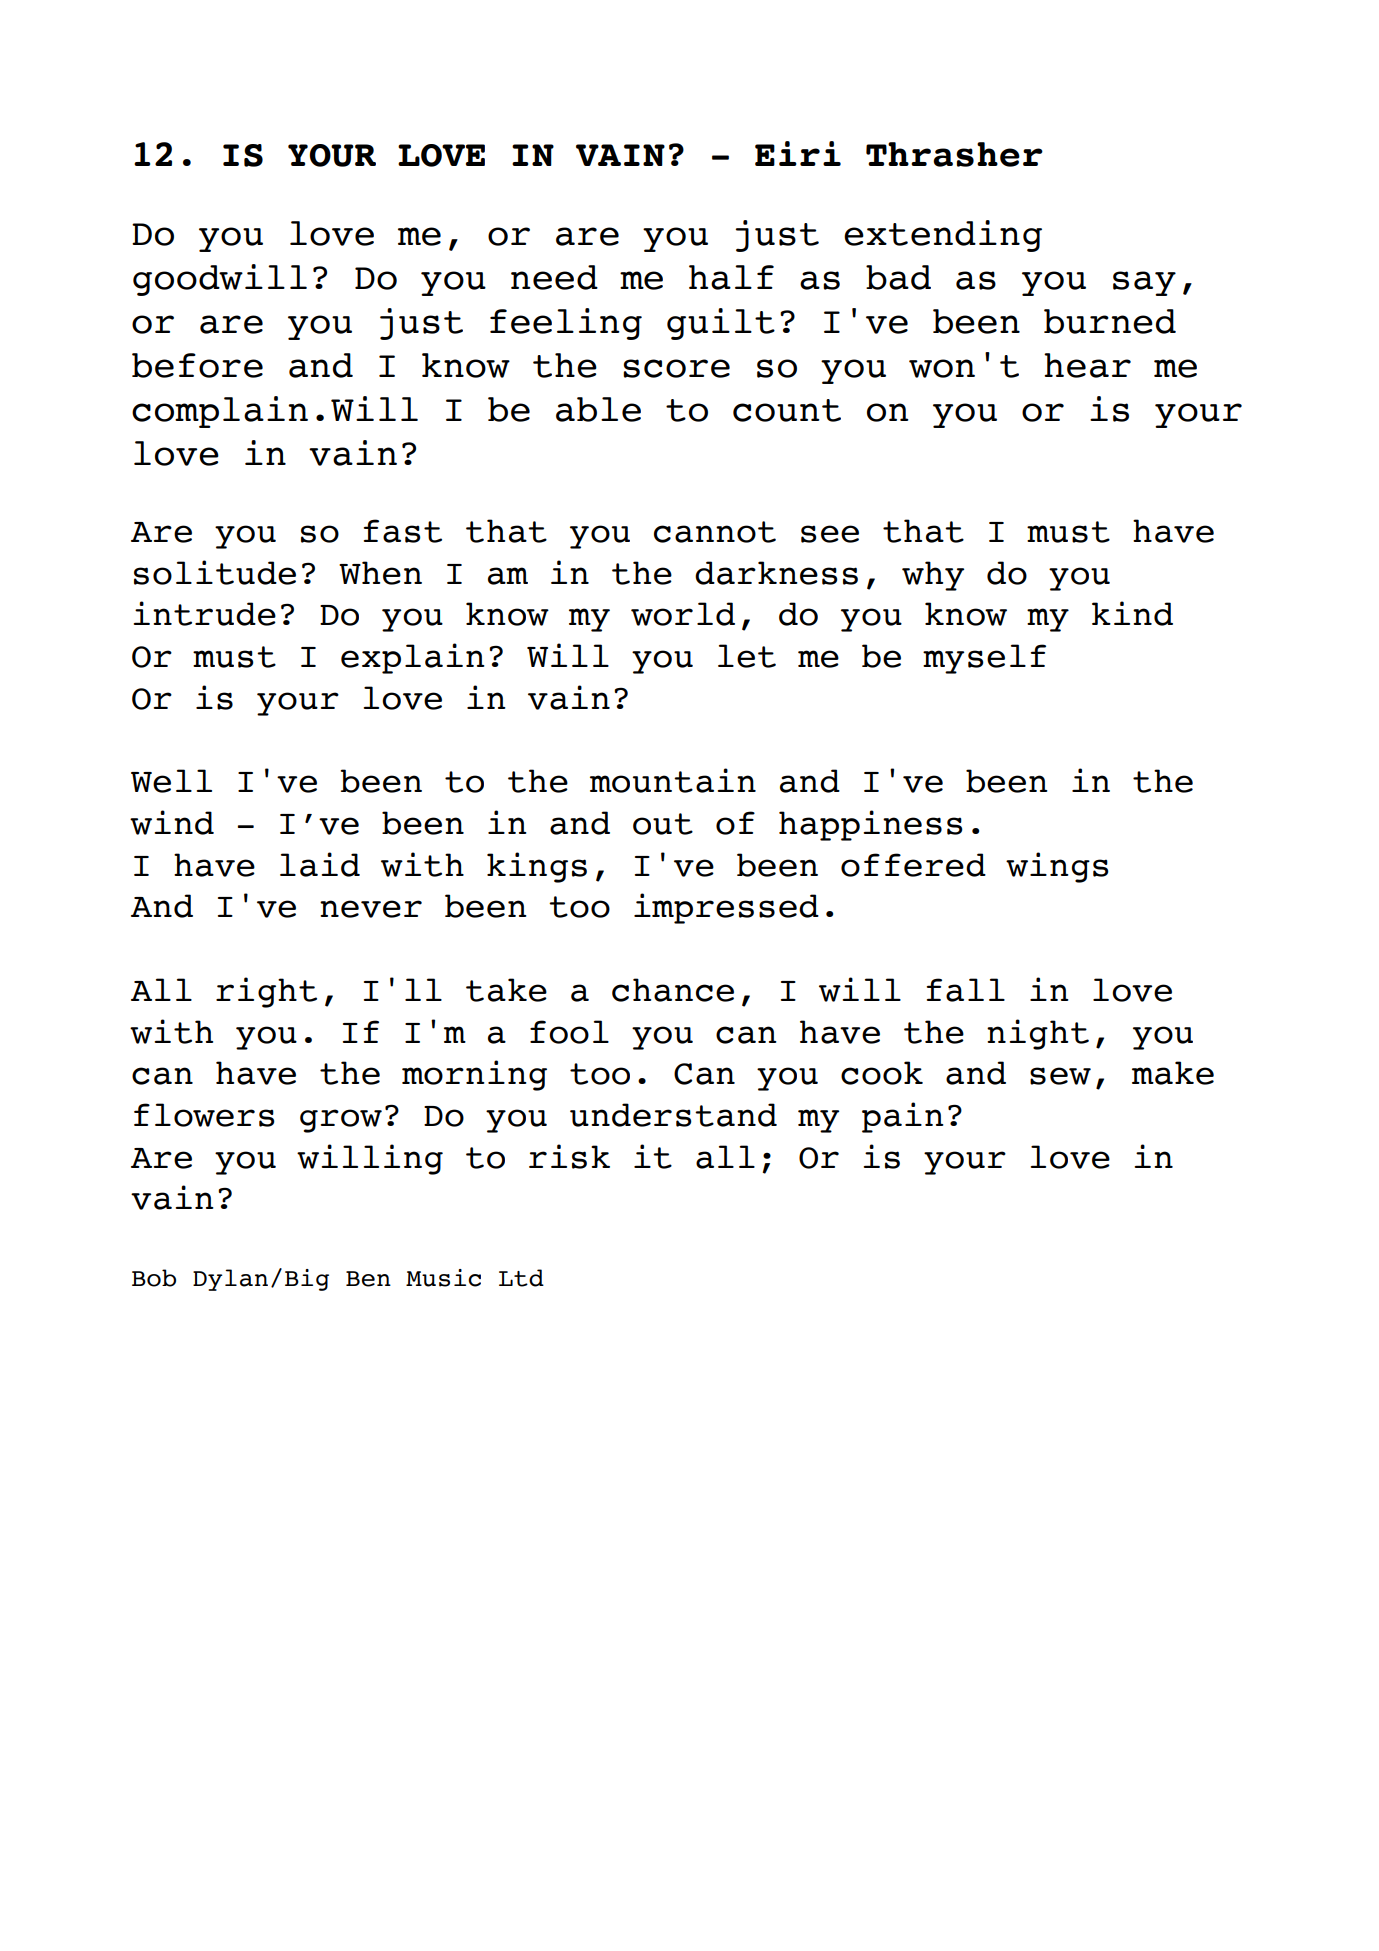 This screenshot has height=1951, width=1379. I want to click on impressed, so click(726, 908).
